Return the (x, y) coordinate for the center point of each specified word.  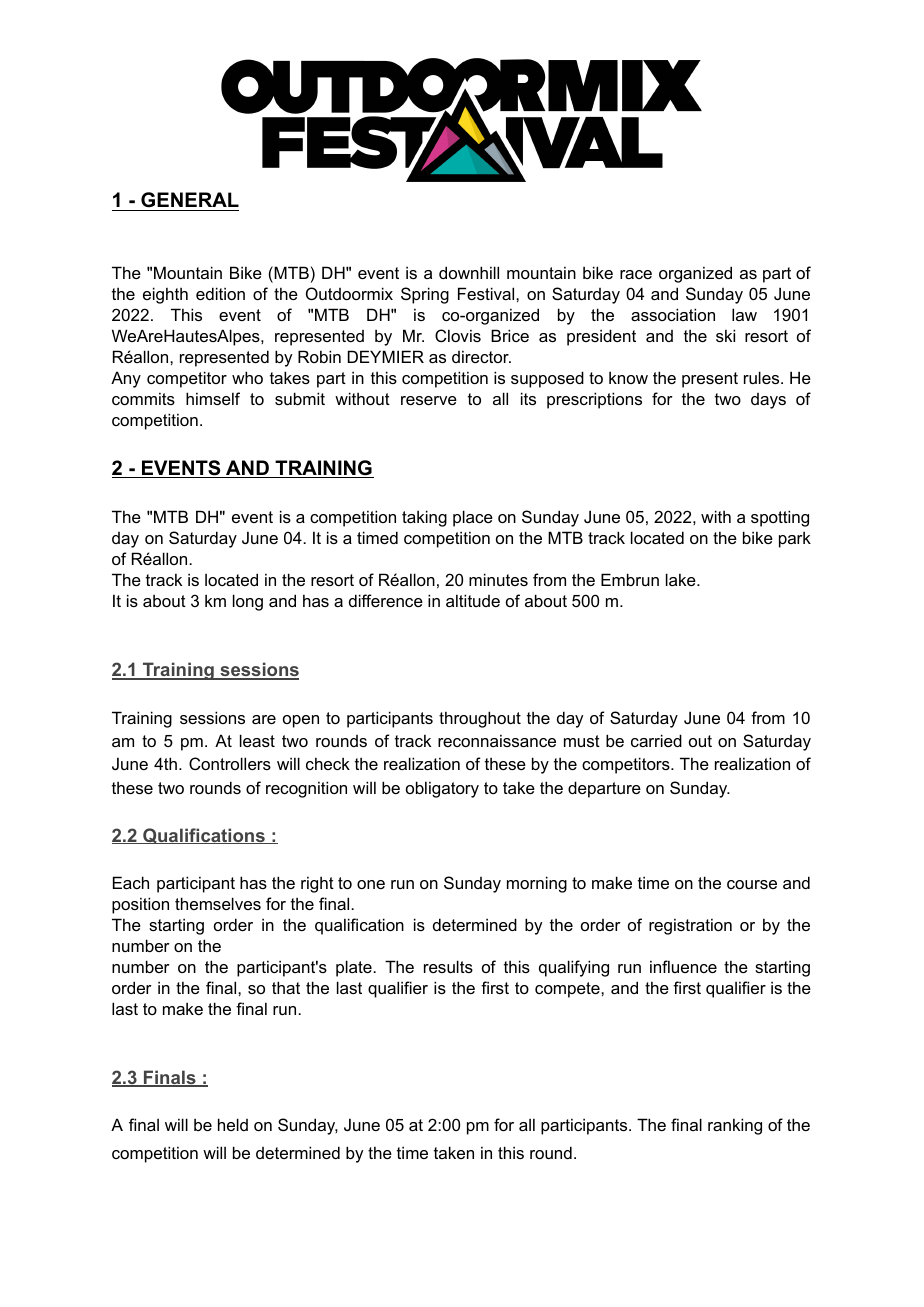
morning (537, 884)
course (752, 884)
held (233, 1124)
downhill (469, 272)
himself (213, 398)
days (768, 401)
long (248, 602)
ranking (735, 1126)
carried (656, 740)
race (636, 274)
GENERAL (189, 201)
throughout (480, 719)
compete (568, 990)
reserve (429, 400)
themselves (218, 903)
